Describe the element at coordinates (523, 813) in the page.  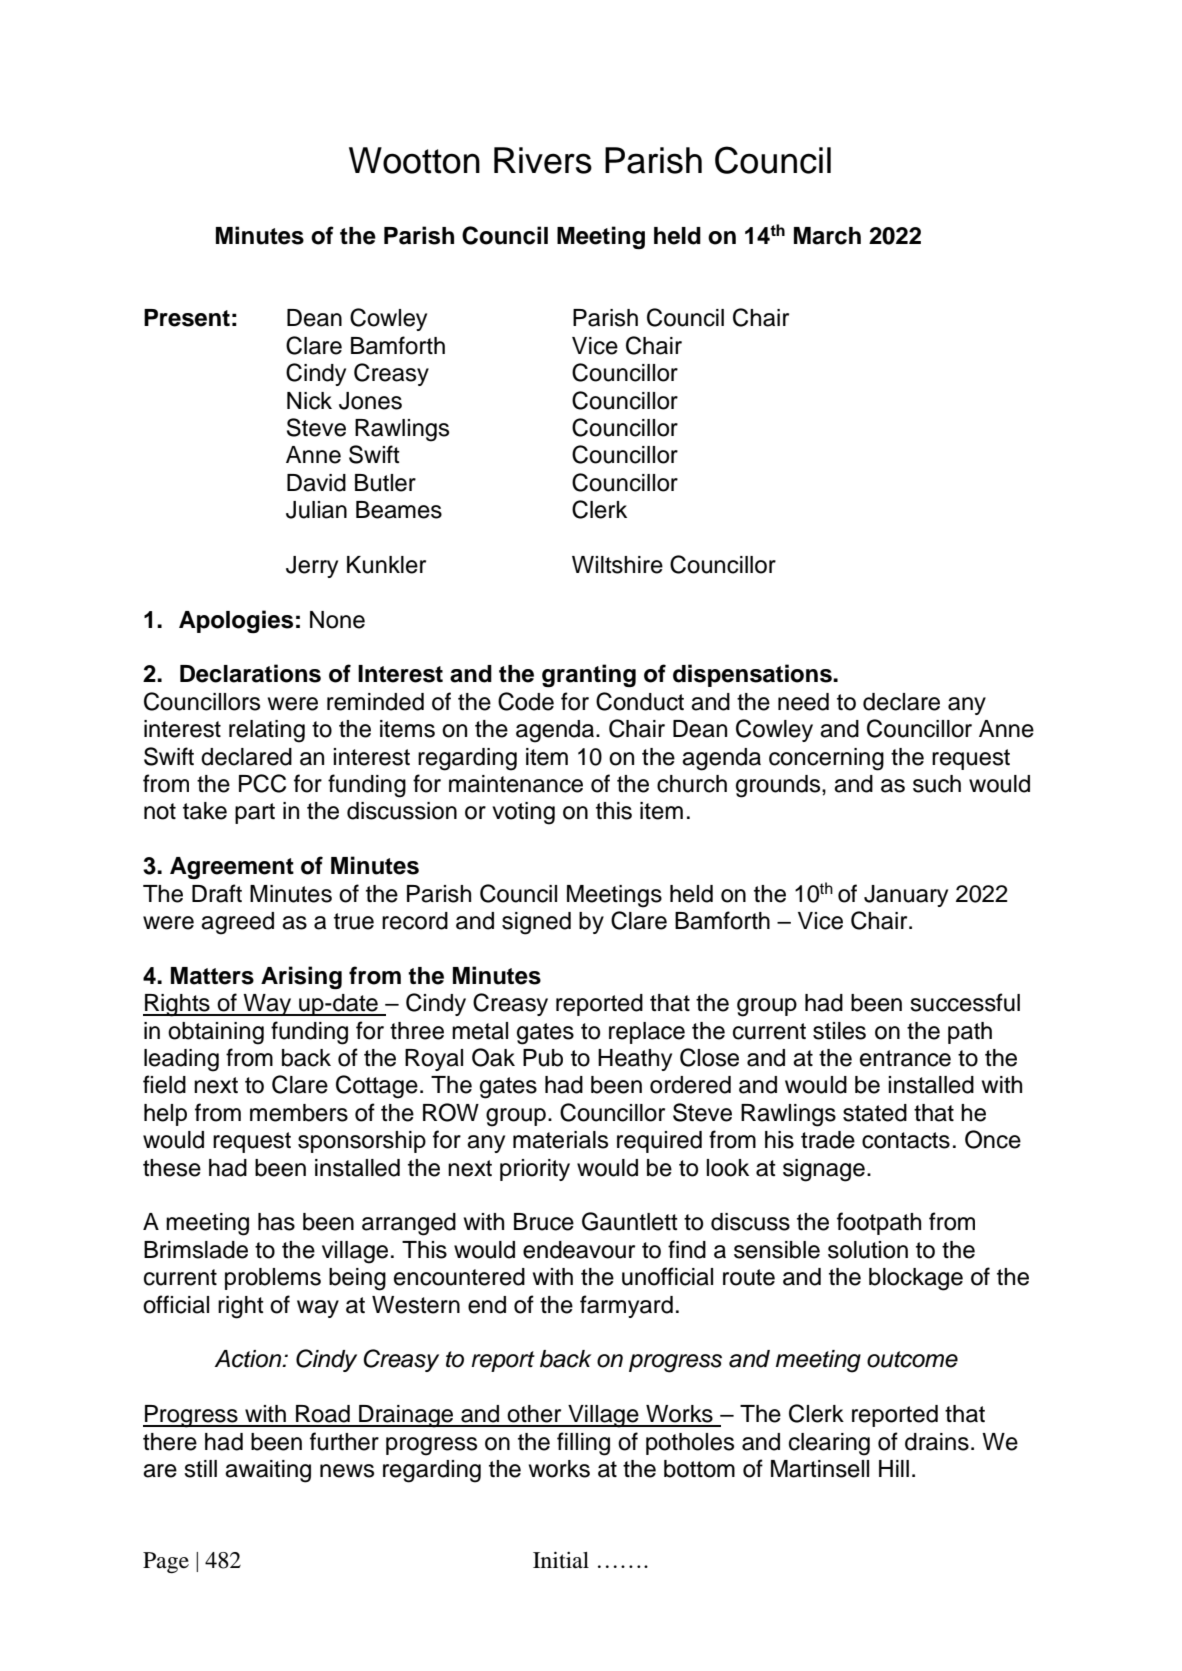
I see `voting` at that location.
